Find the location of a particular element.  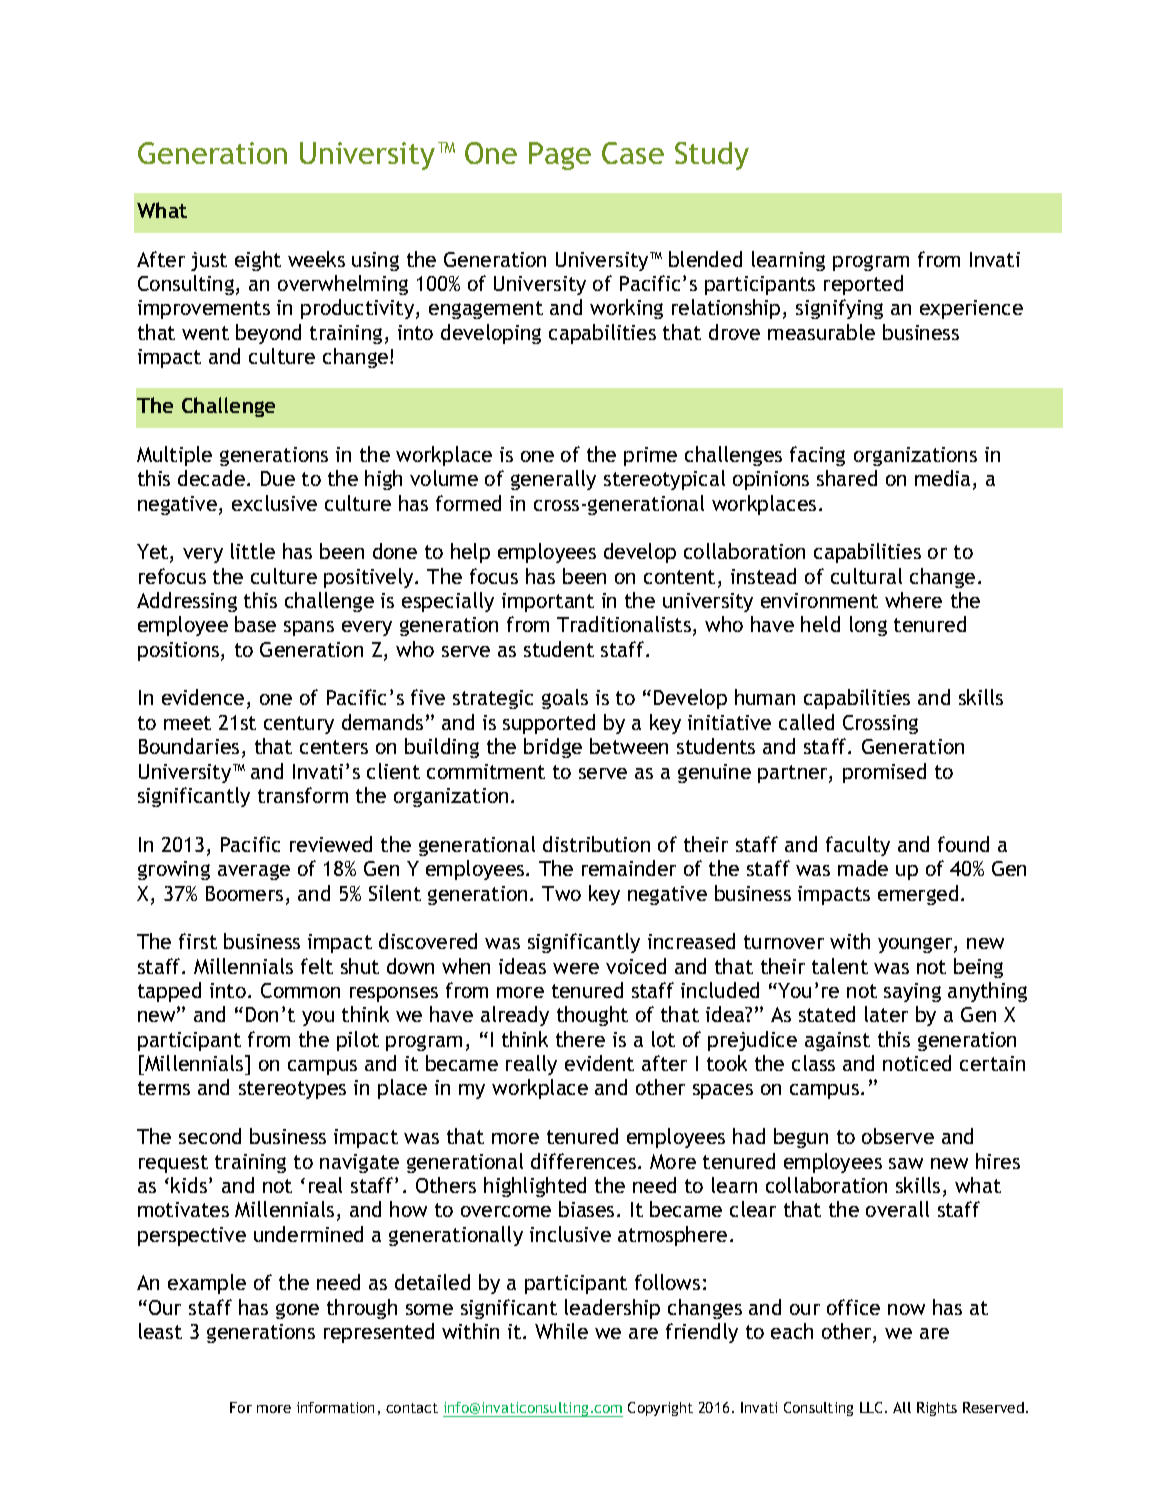

saying is located at coordinates (912, 992).
